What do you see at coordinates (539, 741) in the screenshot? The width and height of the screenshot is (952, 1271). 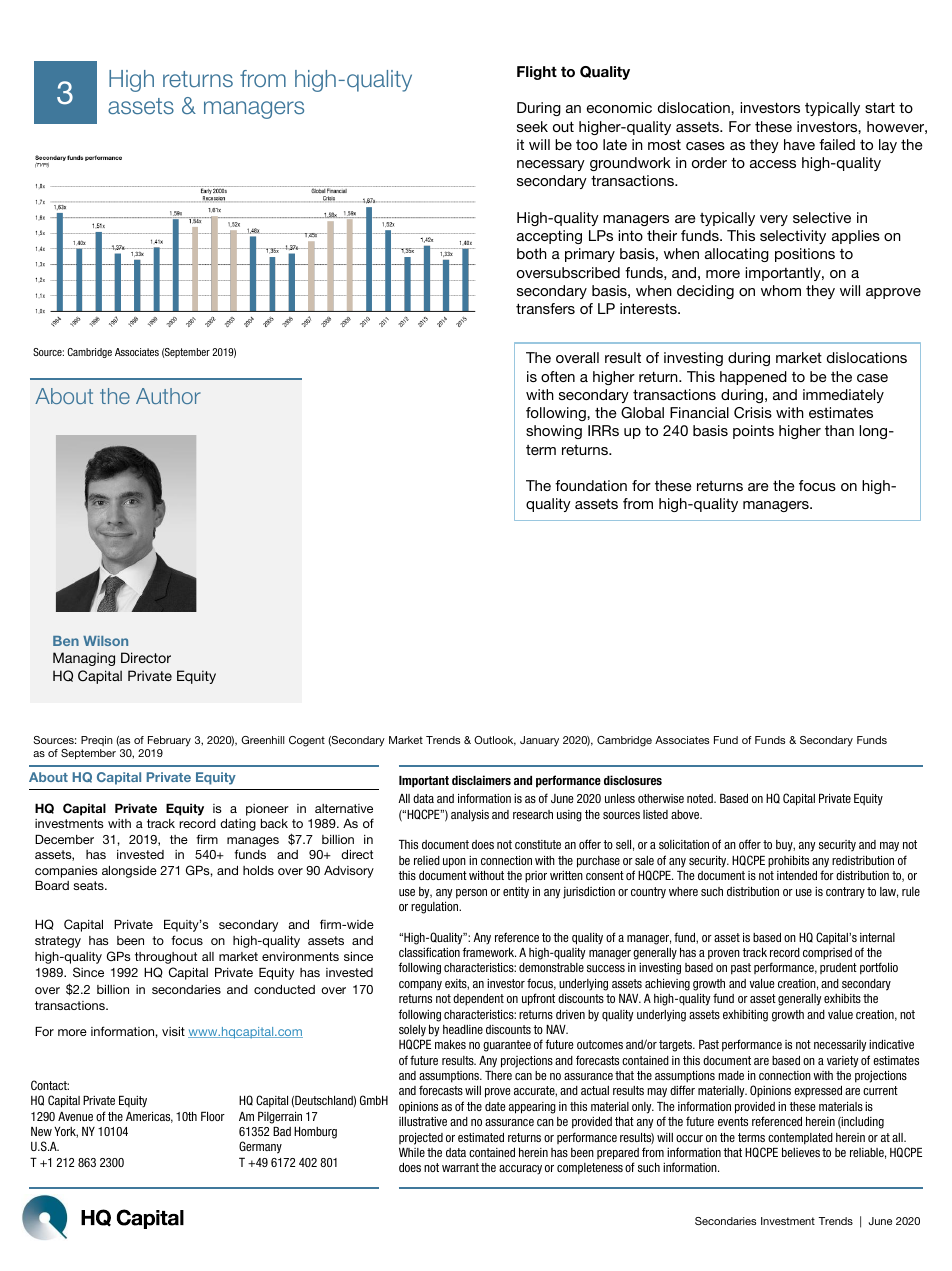 I see `January` at bounding box center [539, 741].
